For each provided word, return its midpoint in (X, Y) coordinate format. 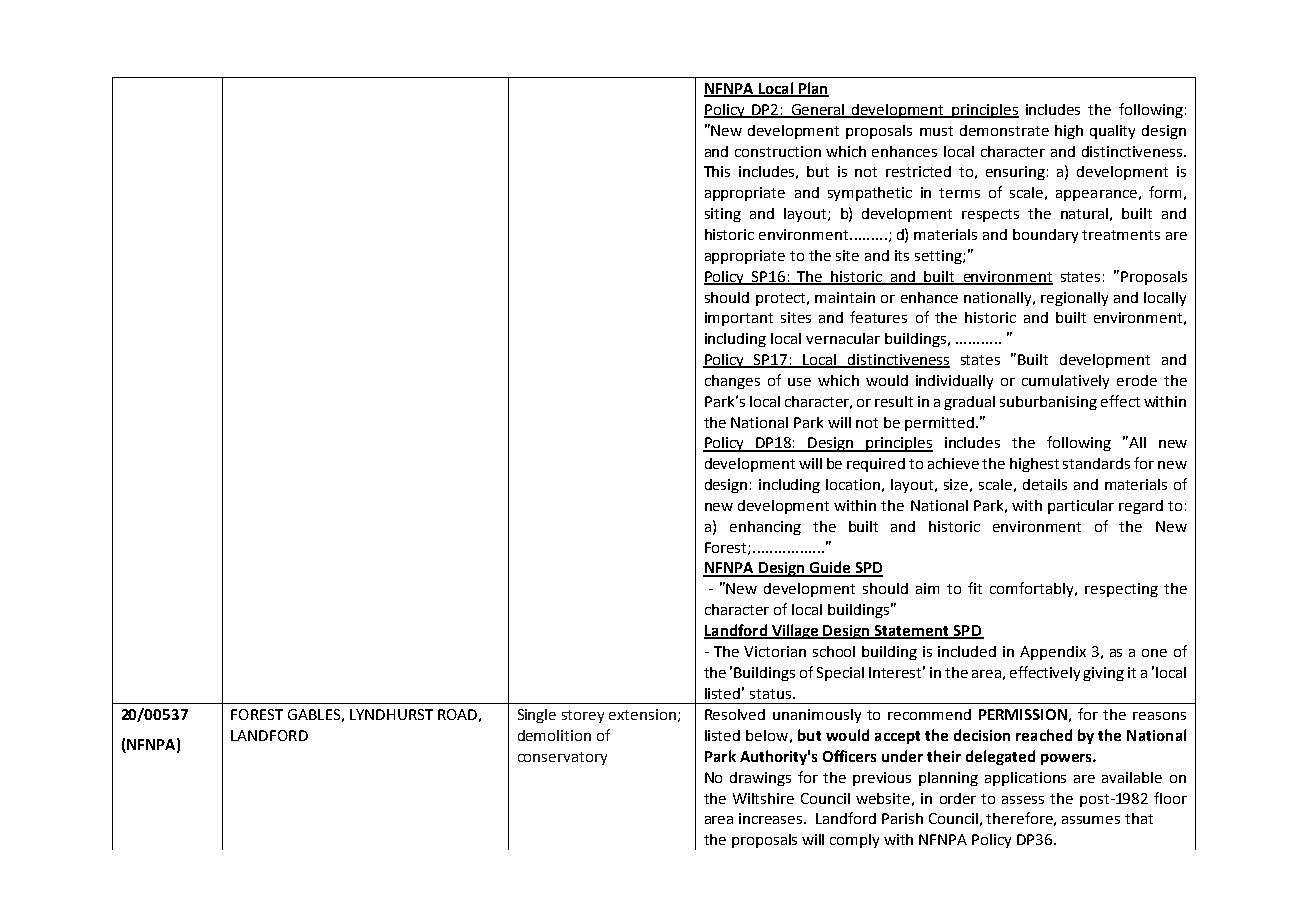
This (717, 171)
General (818, 111)
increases (772, 818)
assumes (1091, 820)
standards (1096, 463)
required (876, 465)
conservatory (562, 758)
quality (1112, 132)
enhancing (765, 528)
